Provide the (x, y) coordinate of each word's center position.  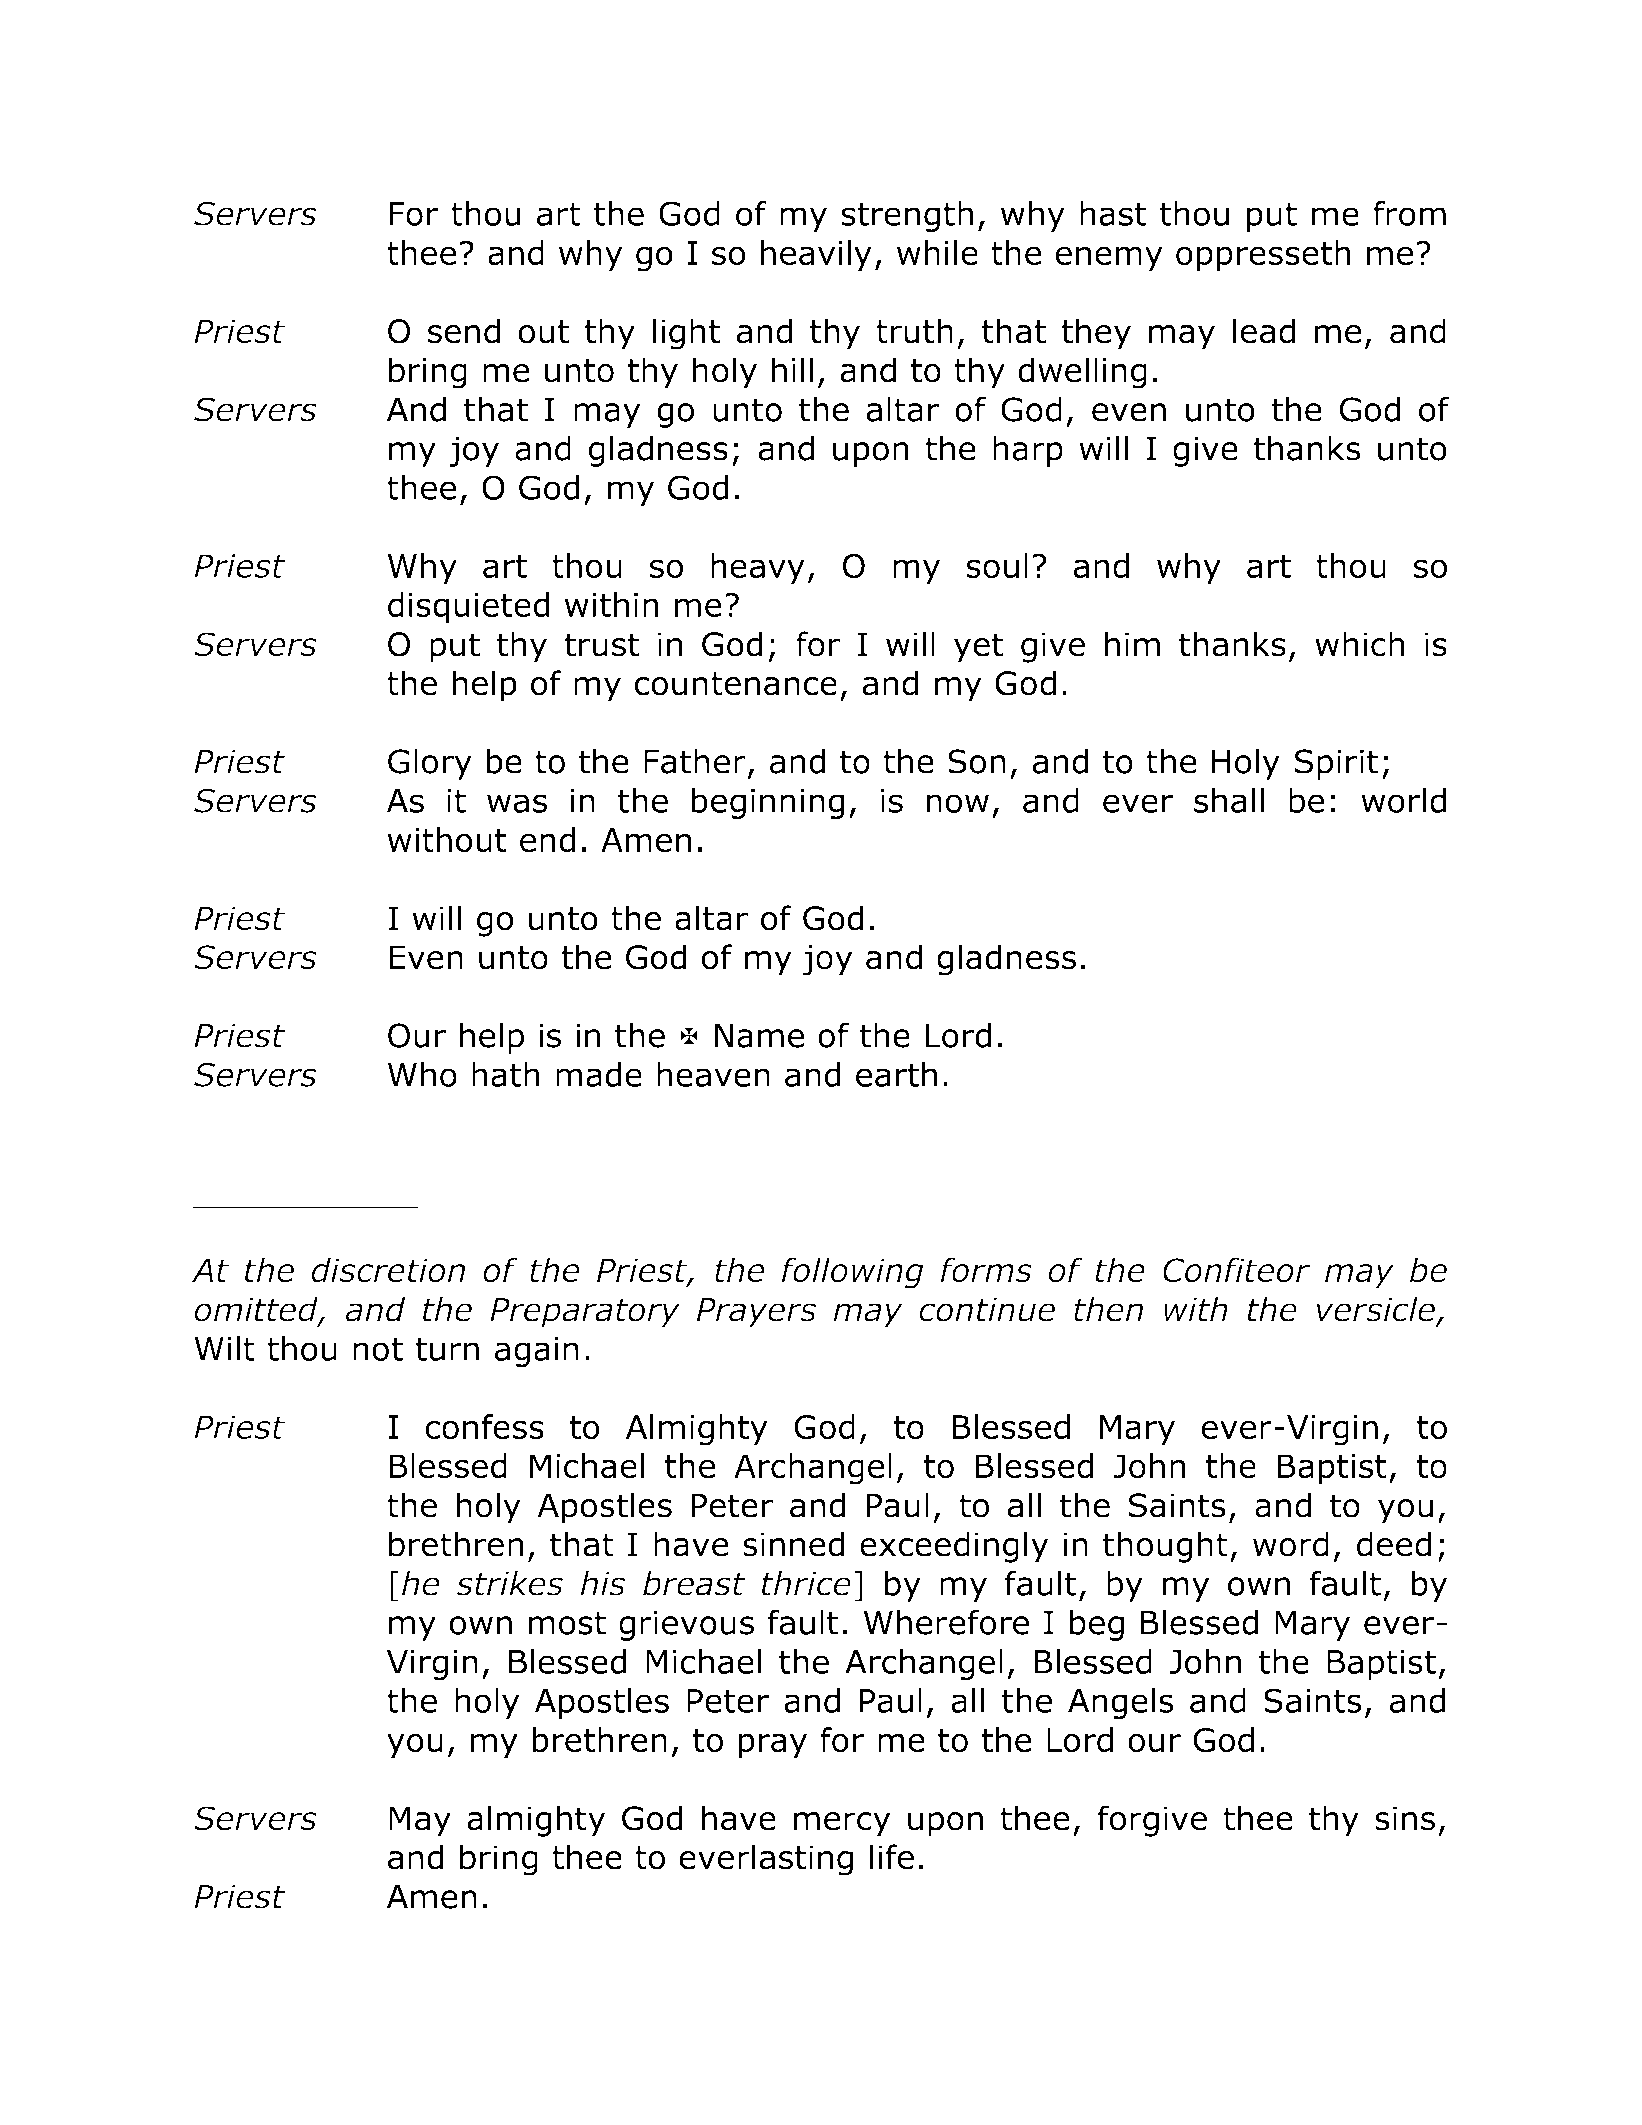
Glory (430, 764)
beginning (768, 803)
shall (1229, 800)
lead (1264, 331)
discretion (388, 1270)
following (853, 1273)
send (464, 331)
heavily (816, 256)
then (1108, 1309)
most (567, 1623)
